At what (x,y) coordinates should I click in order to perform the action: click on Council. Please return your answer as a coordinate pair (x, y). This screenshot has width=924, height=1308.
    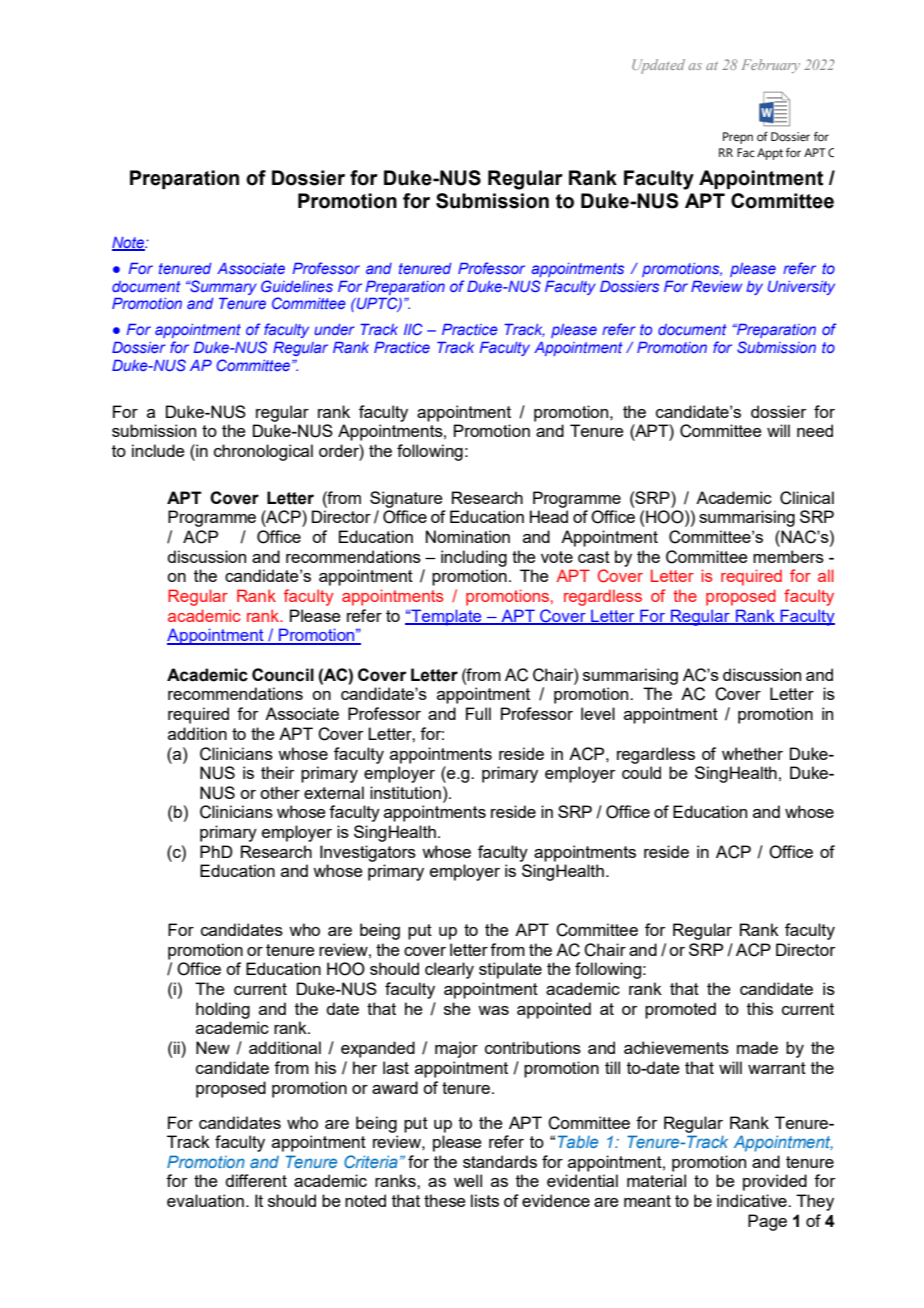
    Looking at the image, I should click on (283, 675).
